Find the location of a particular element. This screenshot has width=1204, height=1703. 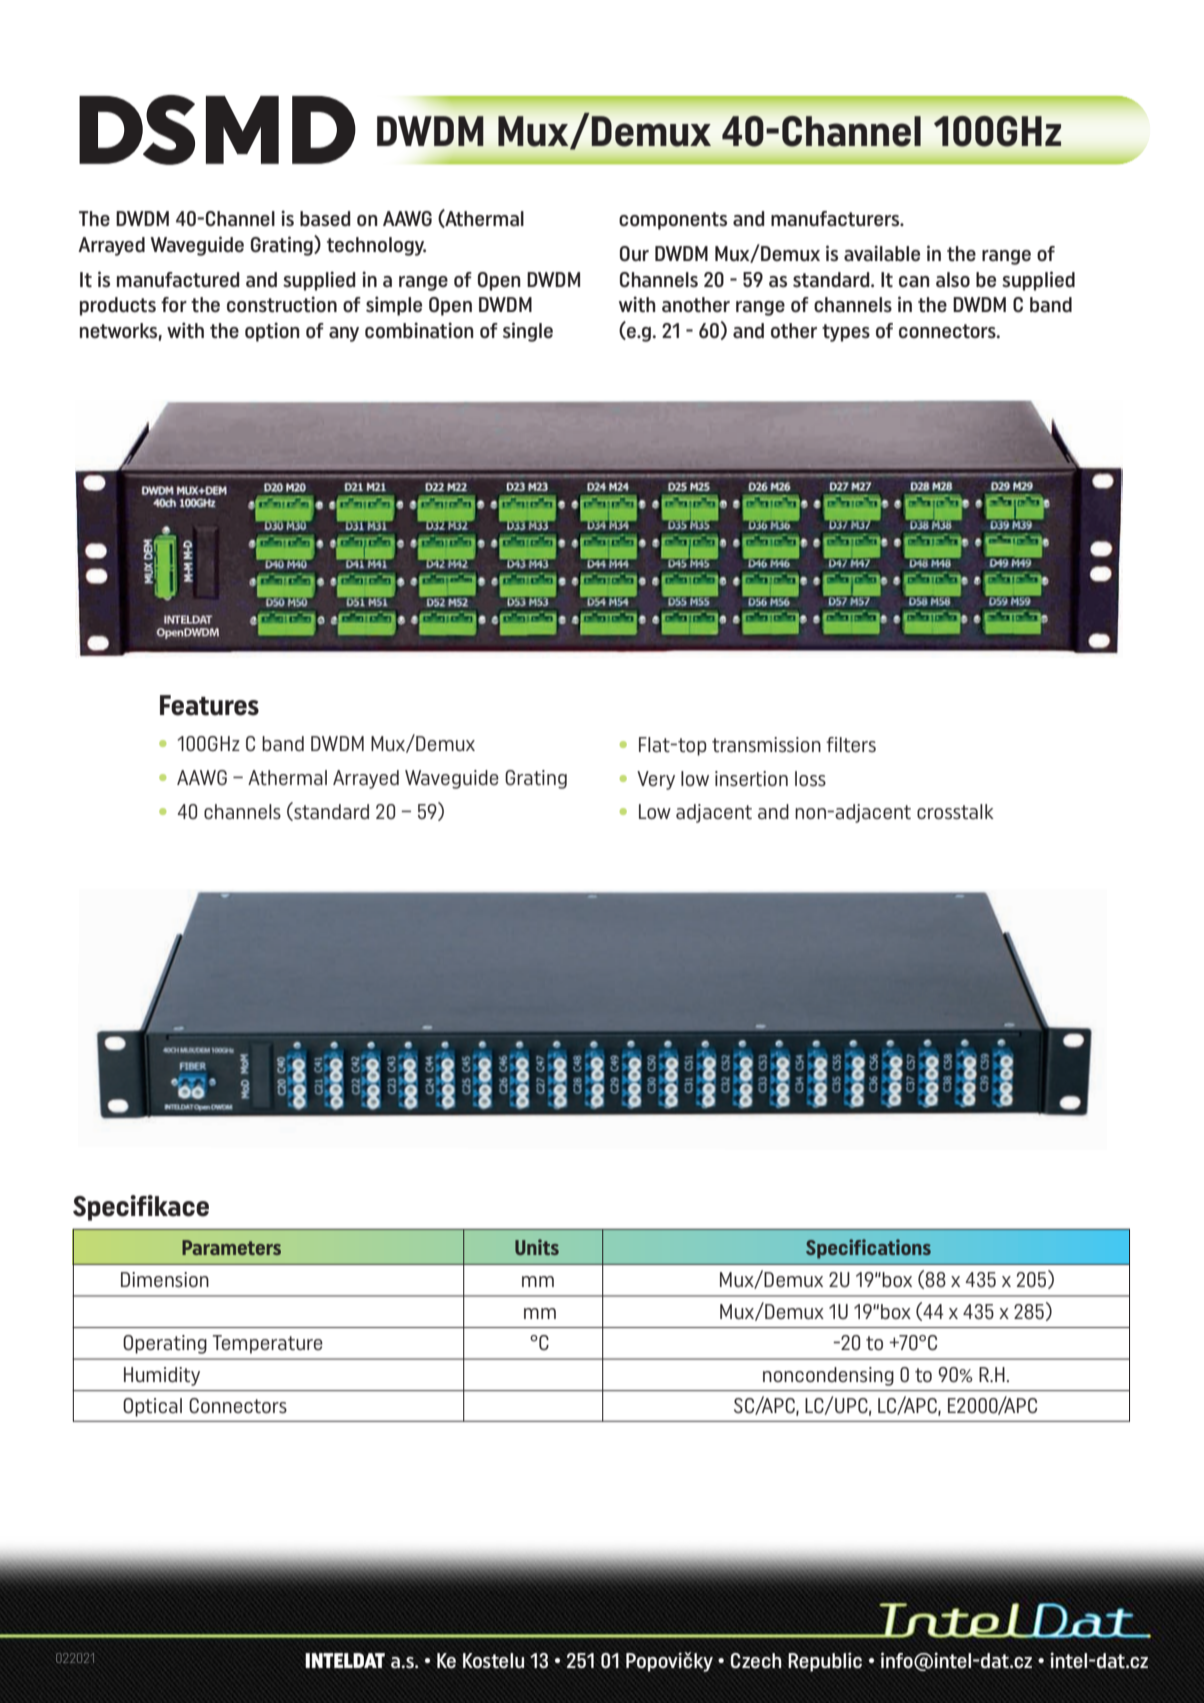

Features is located at coordinates (209, 705).
